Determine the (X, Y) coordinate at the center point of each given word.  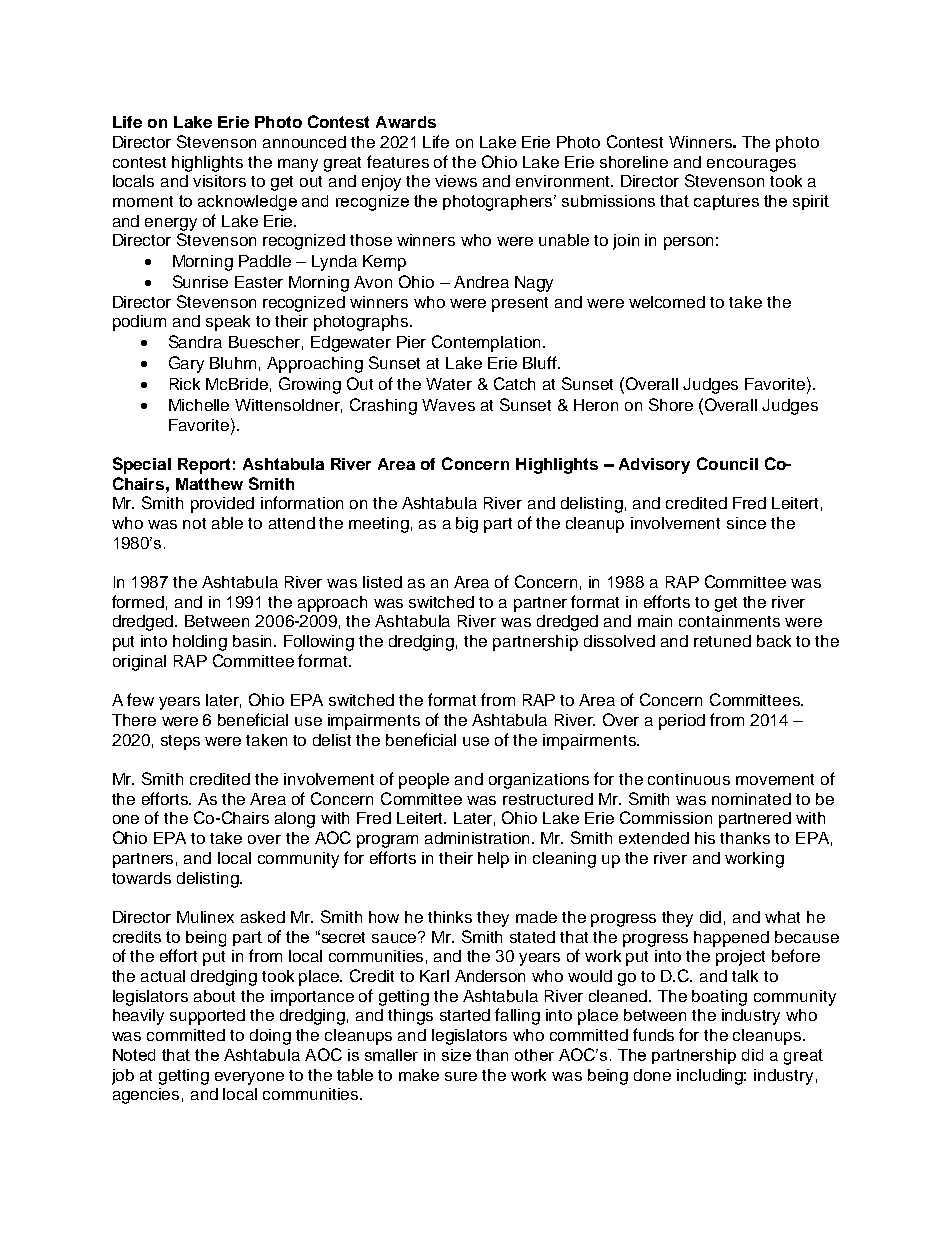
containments (729, 621)
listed (382, 582)
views (456, 181)
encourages (751, 165)
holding (200, 643)
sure (461, 1076)
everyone (249, 1078)
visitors (219, 181)
